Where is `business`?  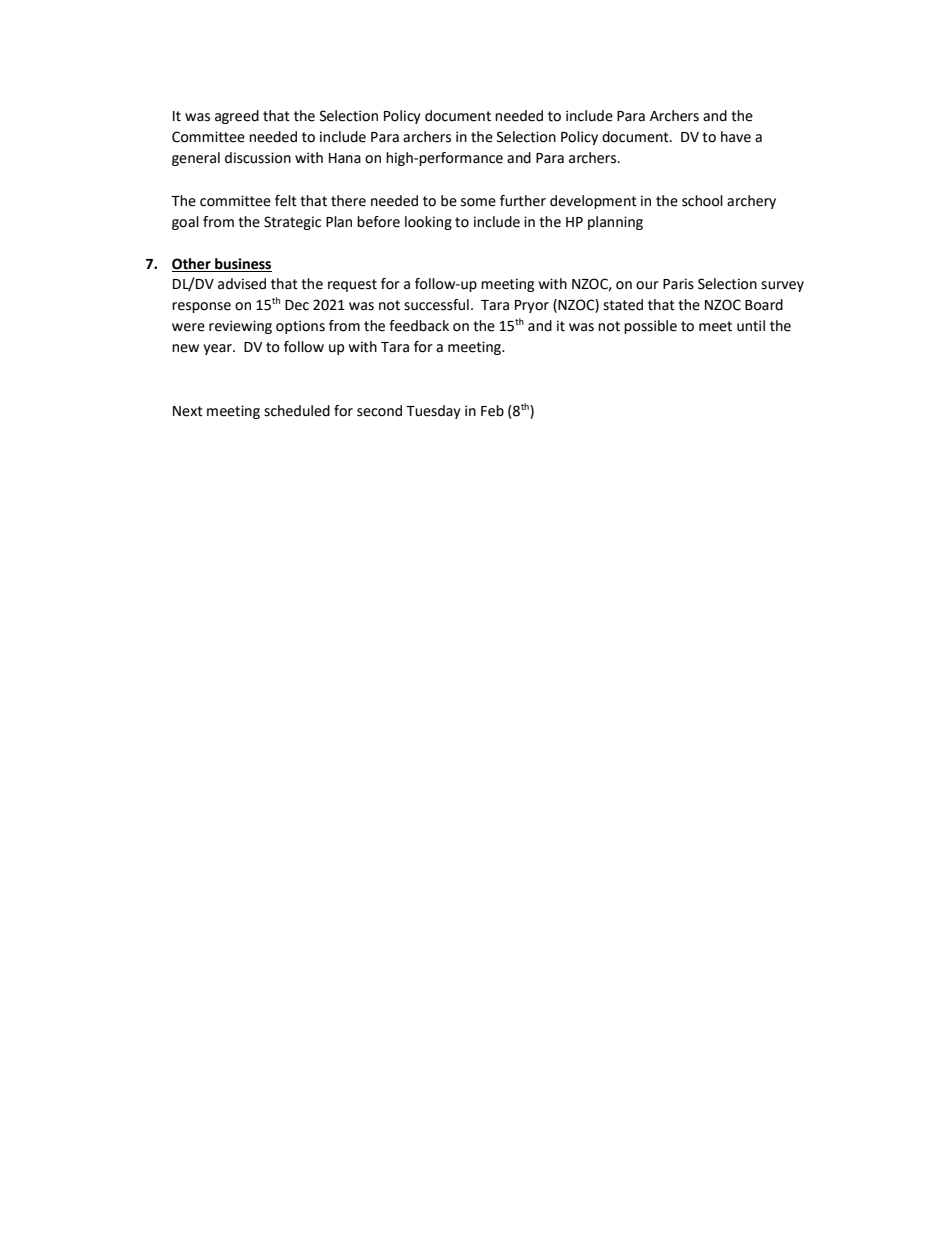
business is located at coordinates (242, 265).
